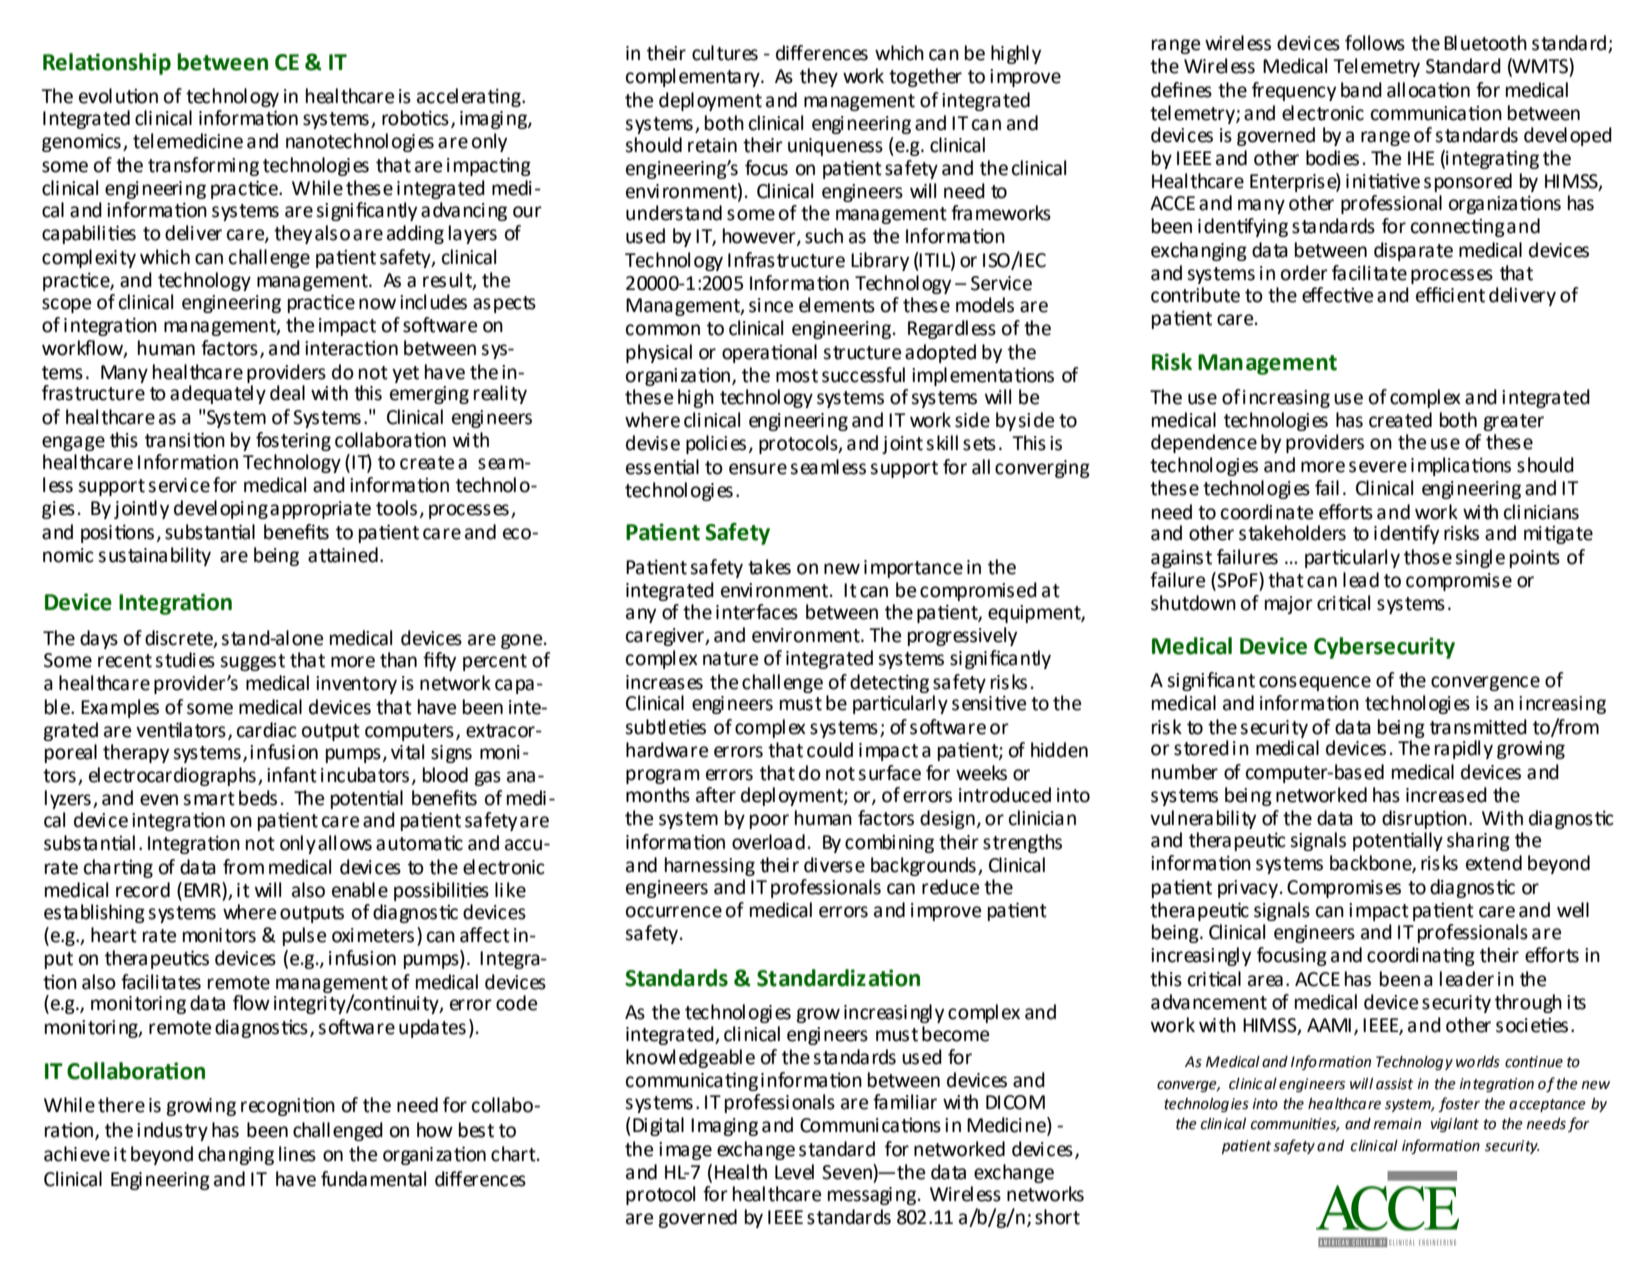 Image resolution: width=1649 pixels, height=1274 pixels. Describe the element at coordinates (1361, 90) in the page. I see `band` at that location.
